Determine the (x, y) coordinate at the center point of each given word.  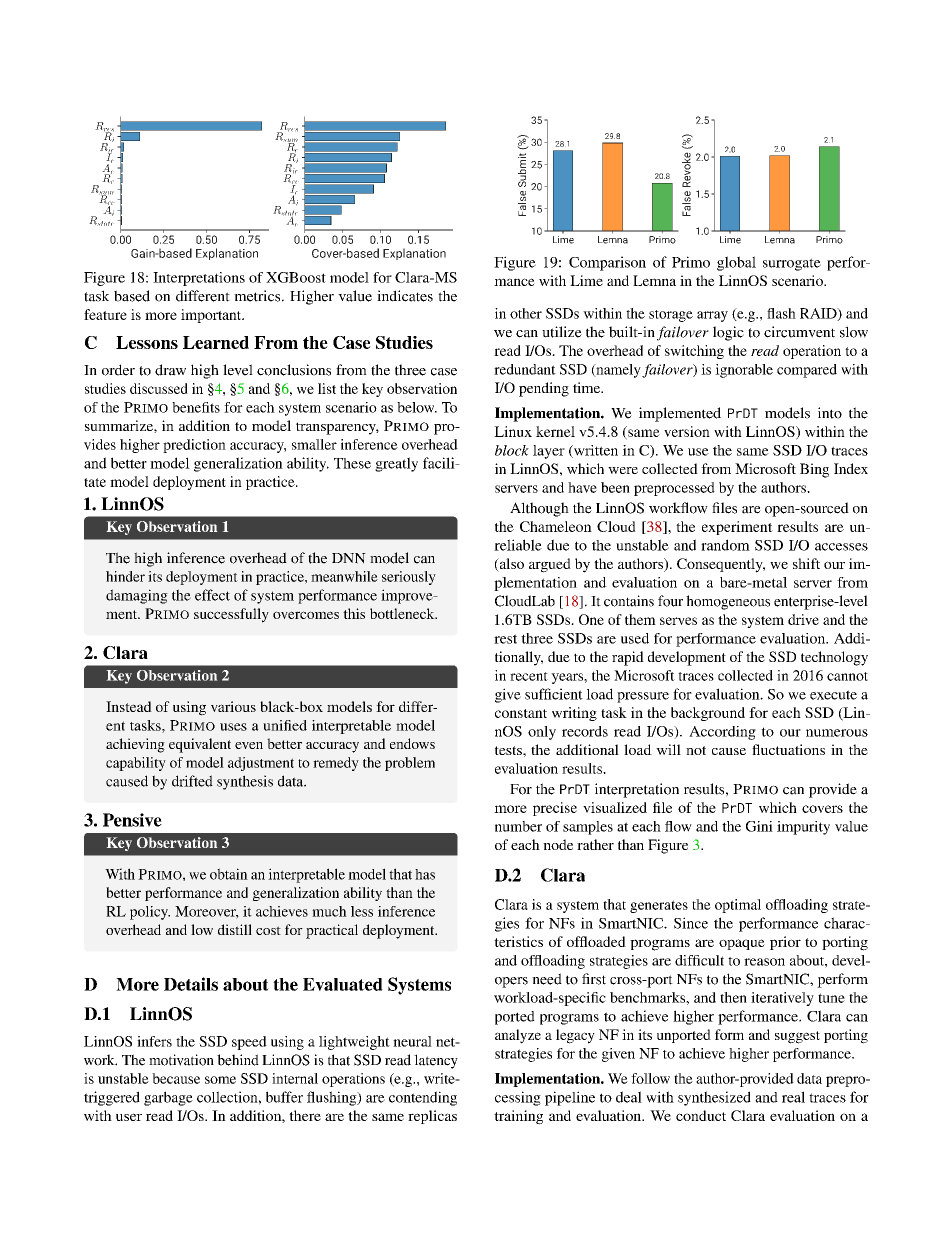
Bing (814, 470)
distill (235, 929)
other (526, 313)
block (512, 450)
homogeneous (728, 602)
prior (785, 943)
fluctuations (788, 749)
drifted (192, 781)
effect (212, 595)
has (425, 874)
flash (781, 313)
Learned (216, 342)
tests (509, 750)
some (220, 1080)
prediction (194, 446)
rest (505, 639)
